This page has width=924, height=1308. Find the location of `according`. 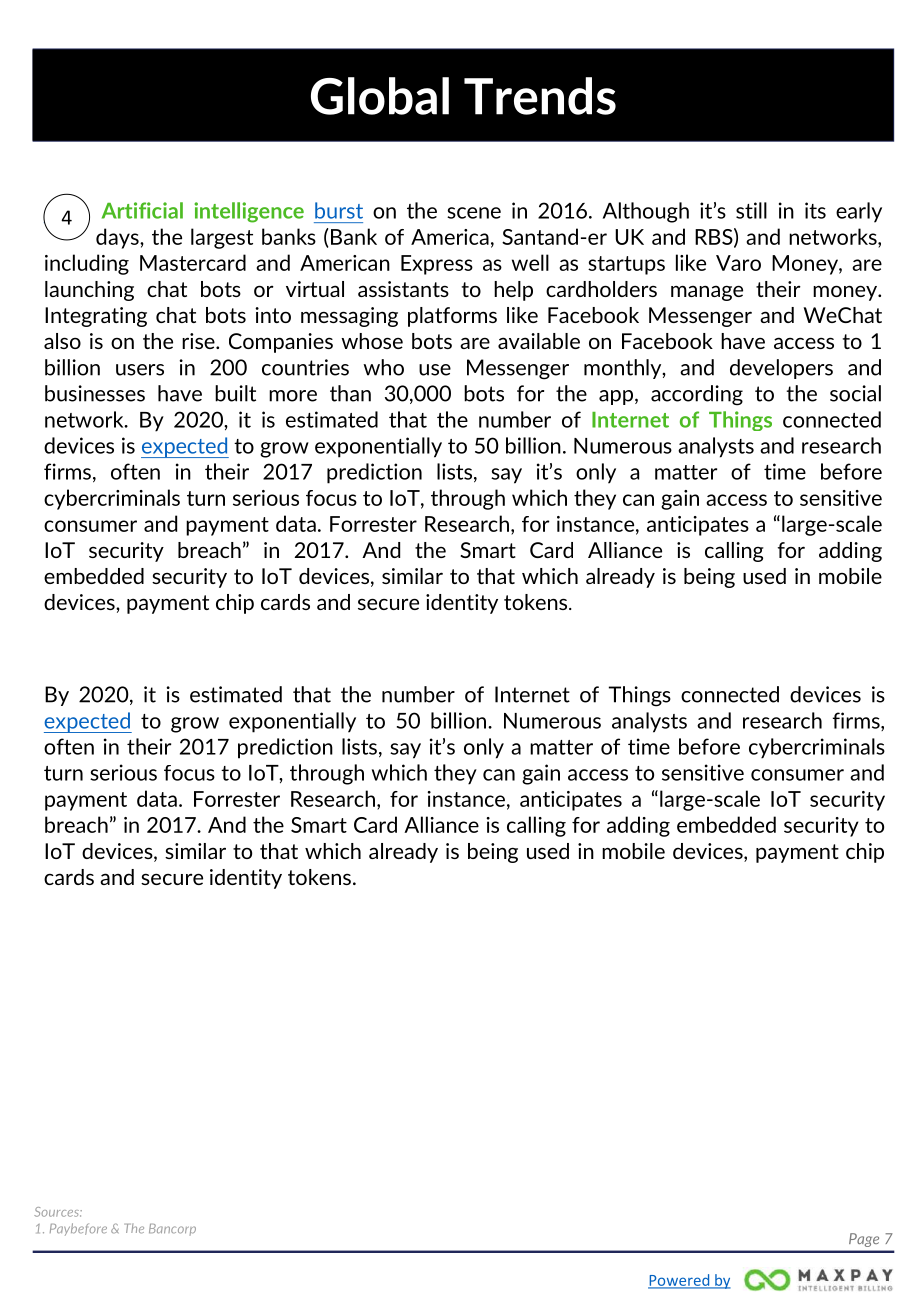

according is located at coordinates (697, 395).
